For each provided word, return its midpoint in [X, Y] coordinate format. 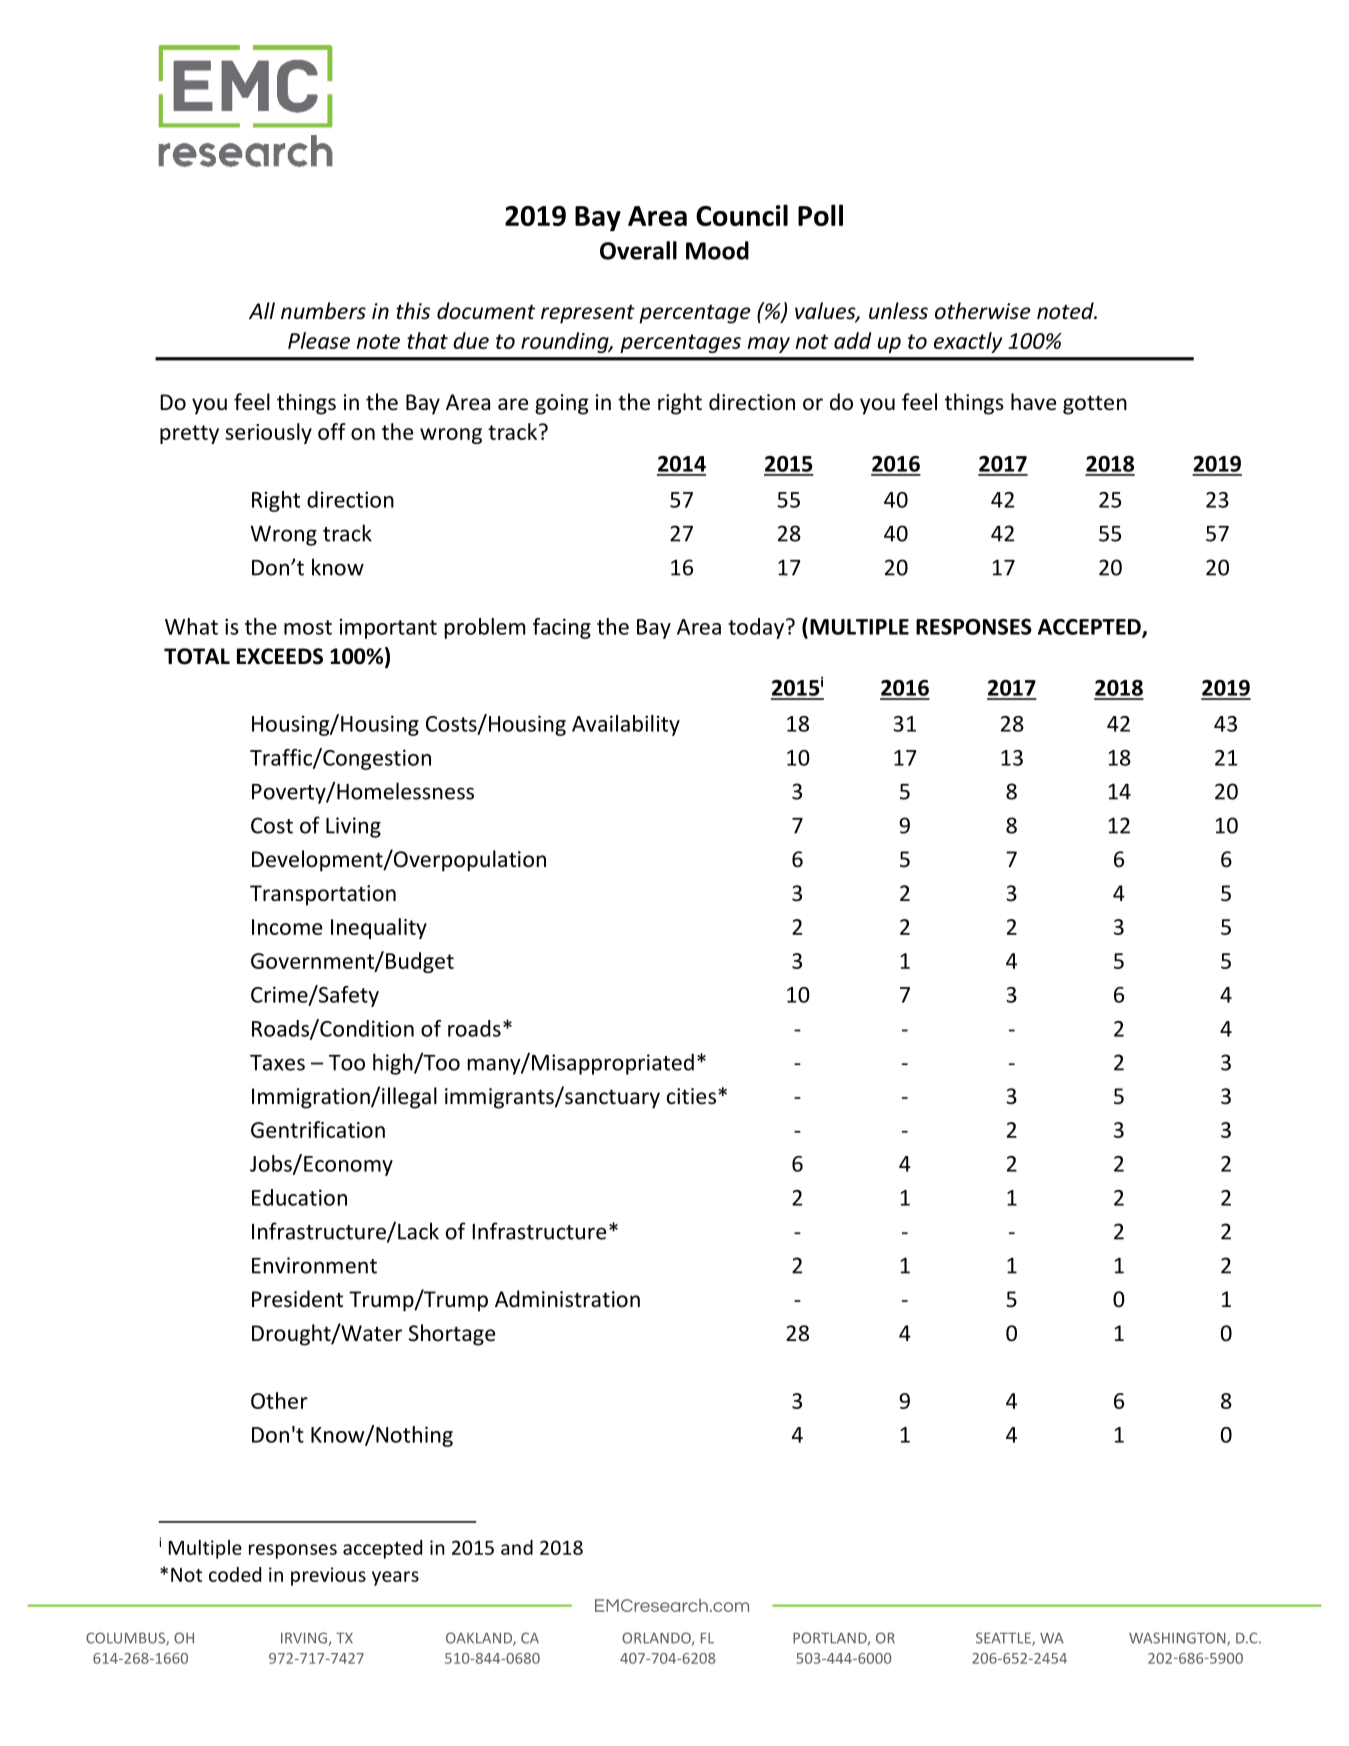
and [517, 1547]
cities [691, 1096]
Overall [638, 250]
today [757, 628]
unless [898, 311]
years [395, 1578]
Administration [567, 1299]
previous [328, 1576]
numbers [323, 311]
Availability [626, 725]
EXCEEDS [280, 656]
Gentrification [318, 1129]
